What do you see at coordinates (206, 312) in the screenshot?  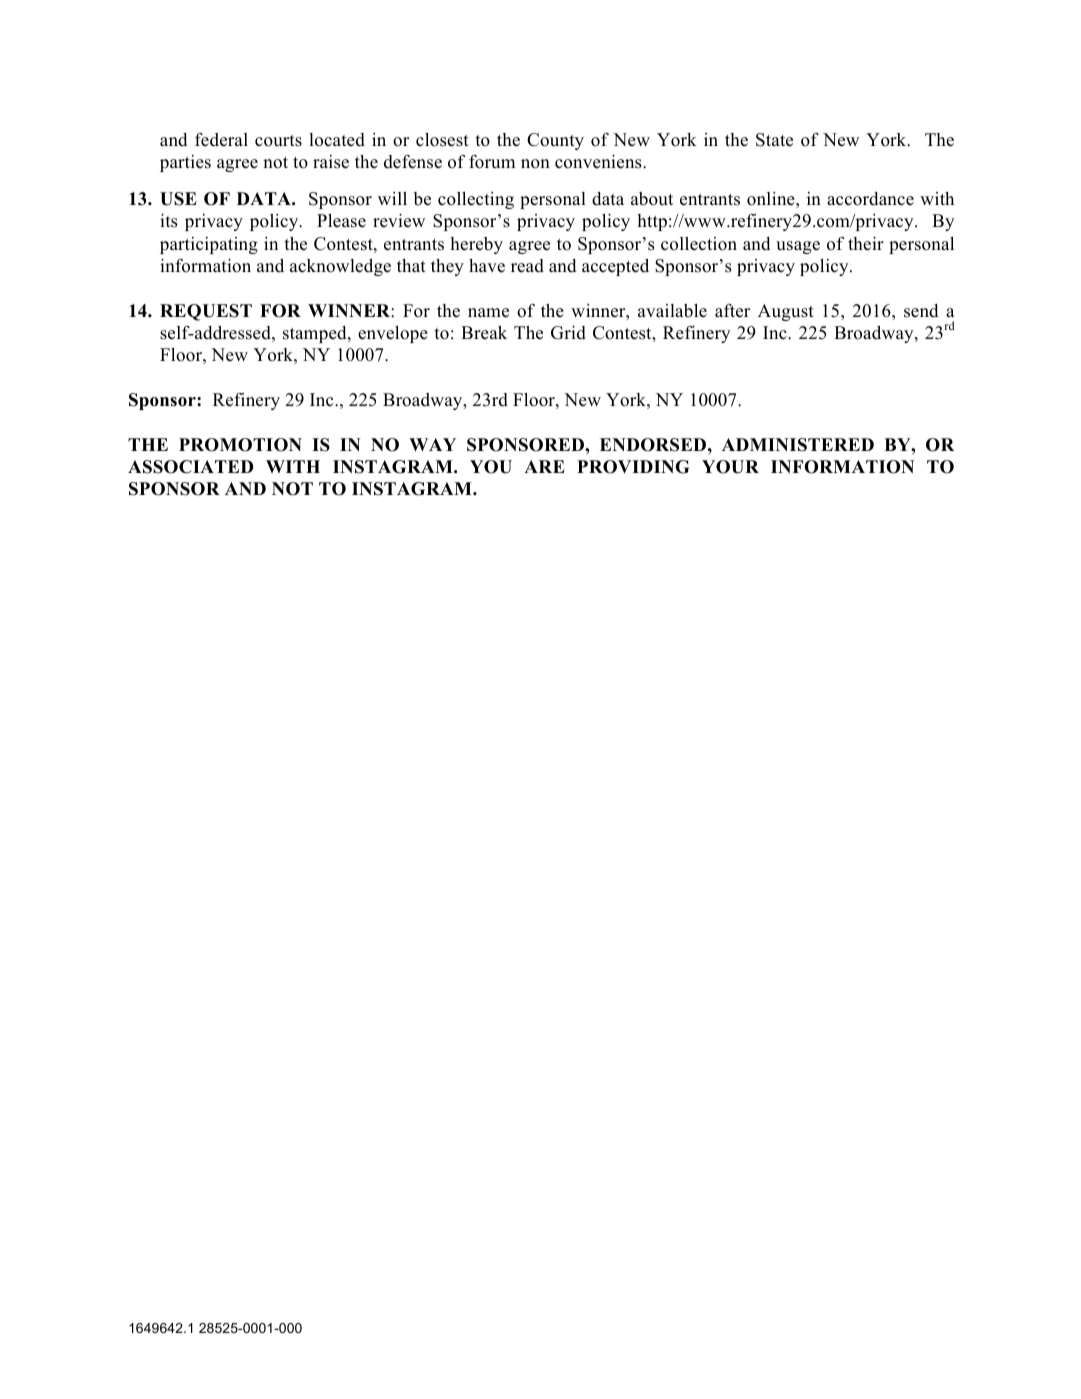 I see `REQUEST` at bounding box center [206, 312].
